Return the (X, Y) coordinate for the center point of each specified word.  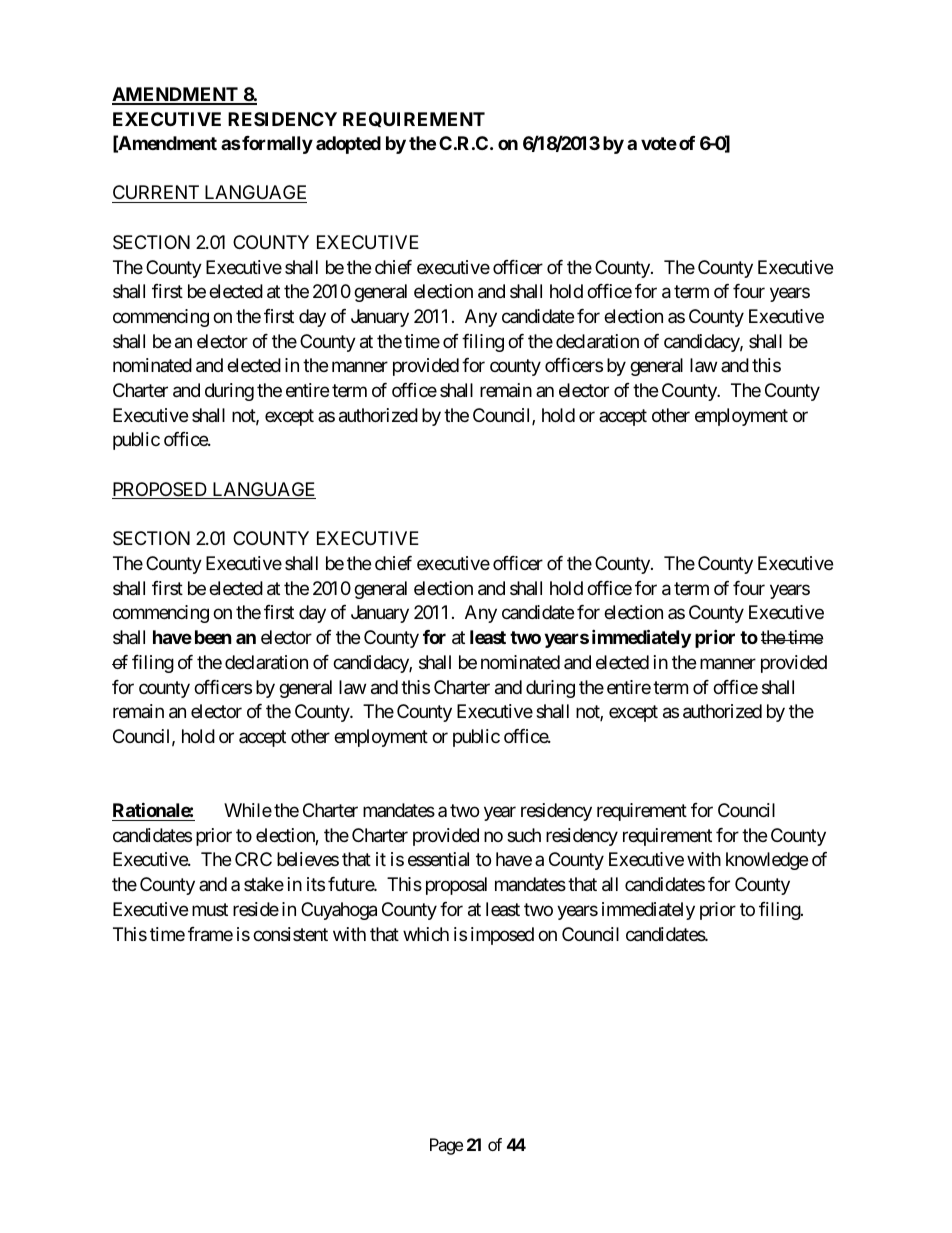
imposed (502, 936)
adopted (348, 145)
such (524, 835)
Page (446, 1146)
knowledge (767, 861)
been (213, 637)
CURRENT (156, 194)
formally (276, 145)
